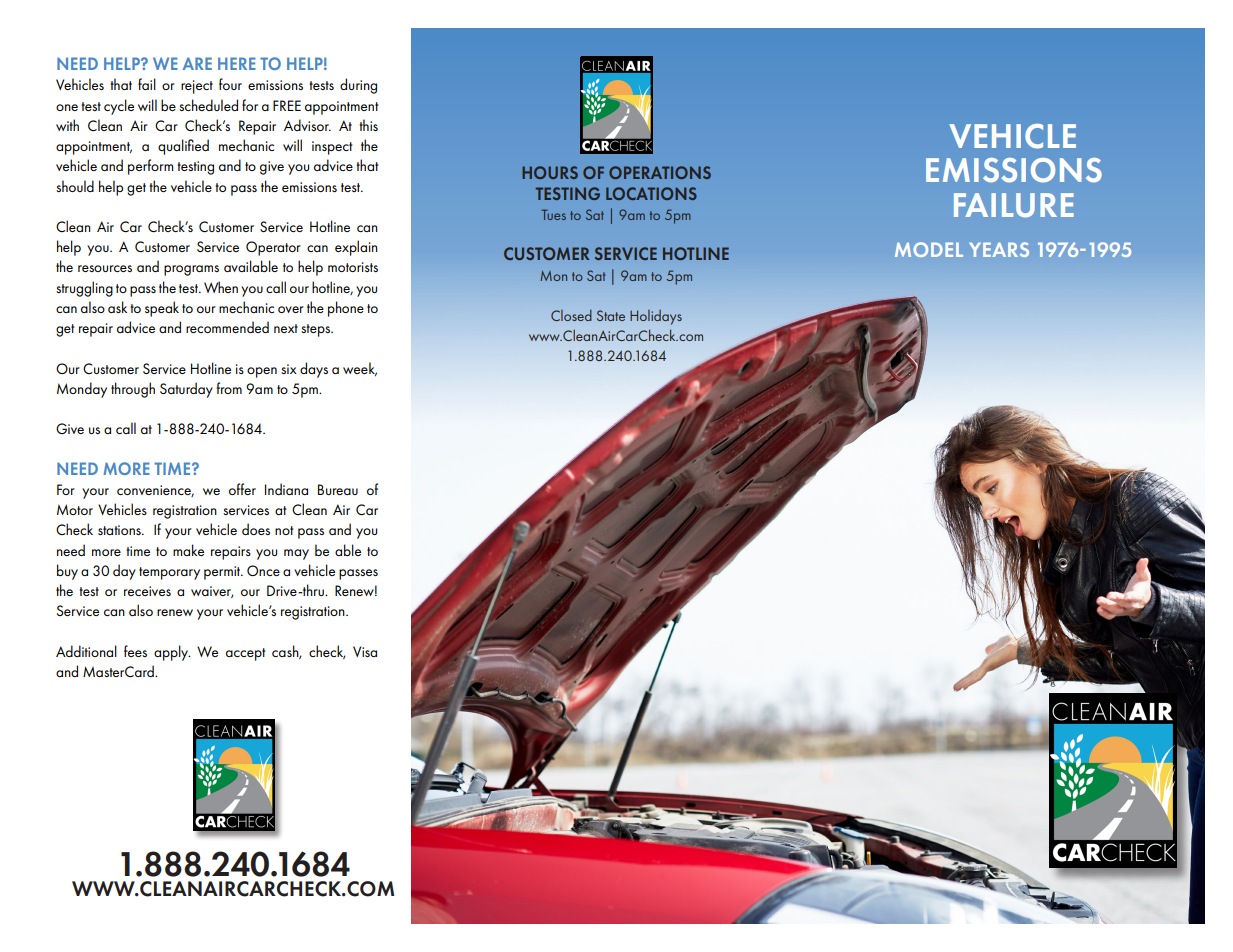 The height and width of the image is (952, 1233). Describe the element at coordinates (365, 651) in the image. I see `Visa` at that location.
